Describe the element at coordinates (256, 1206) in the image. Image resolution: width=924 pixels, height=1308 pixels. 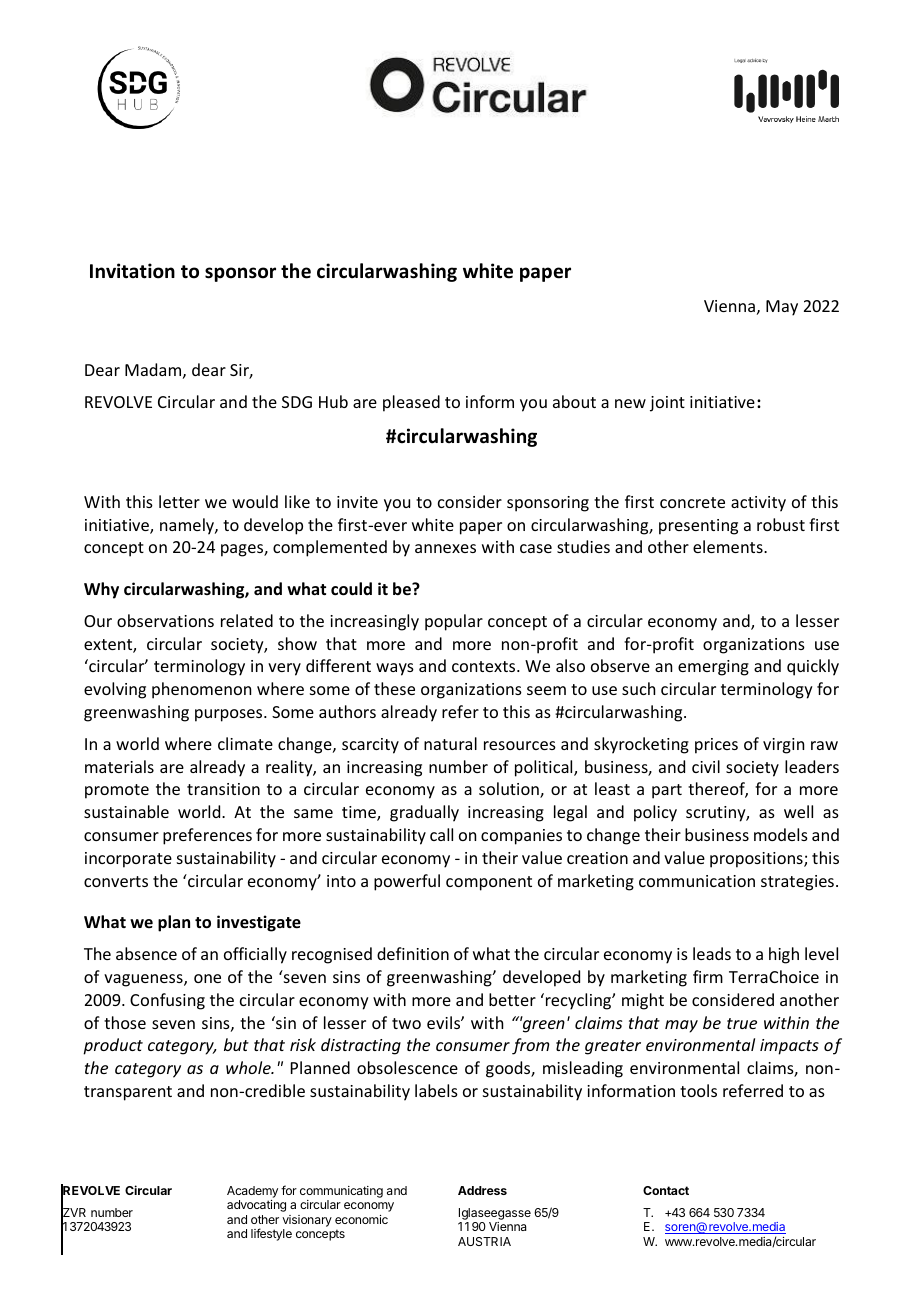
I see `advocating` at that location.
